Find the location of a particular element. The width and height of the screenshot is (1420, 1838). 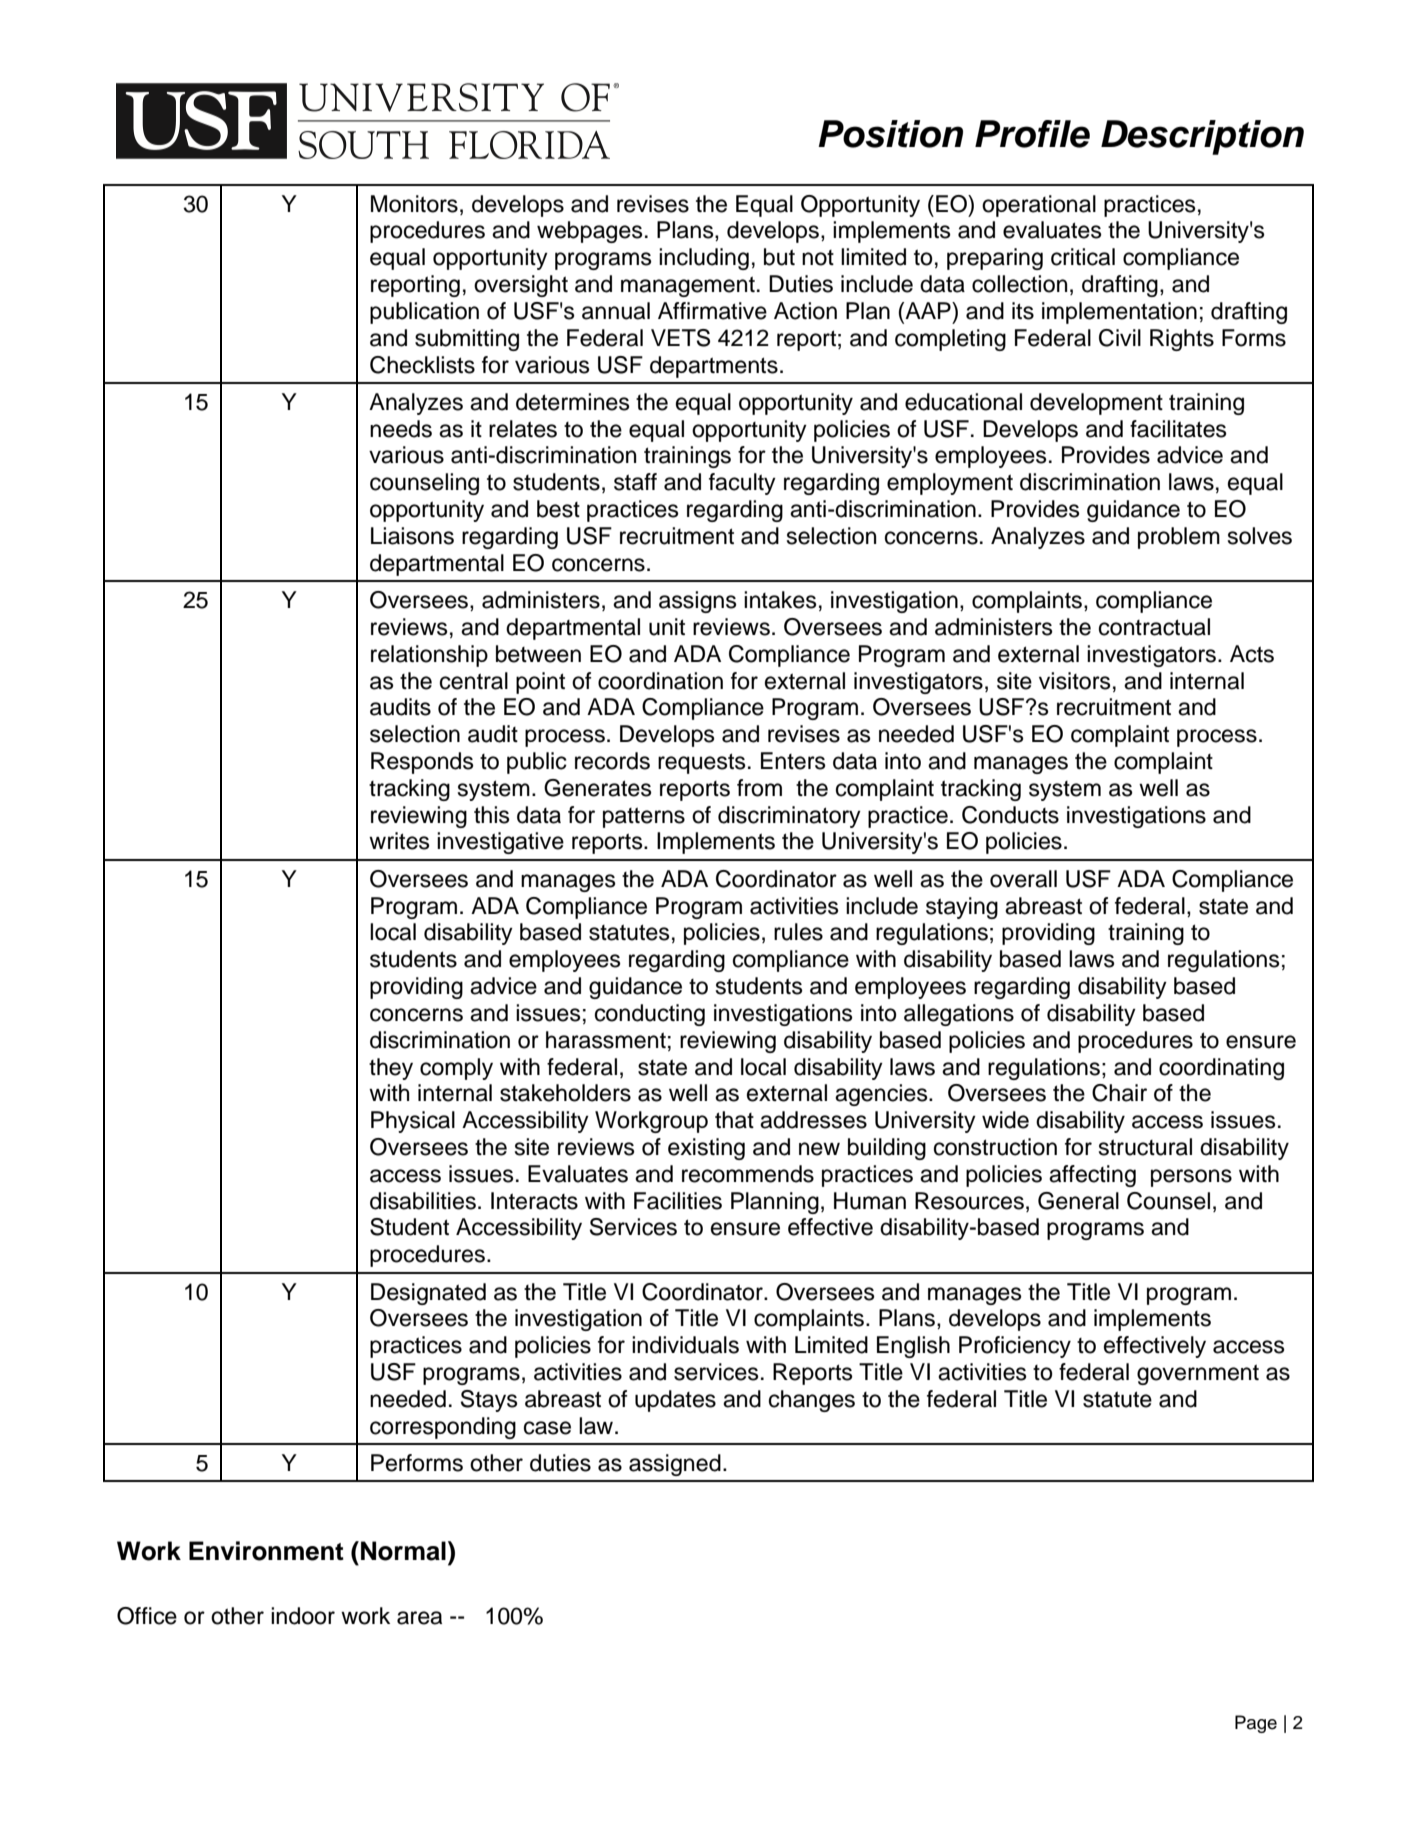

including is located at coordinates (704, 259).
